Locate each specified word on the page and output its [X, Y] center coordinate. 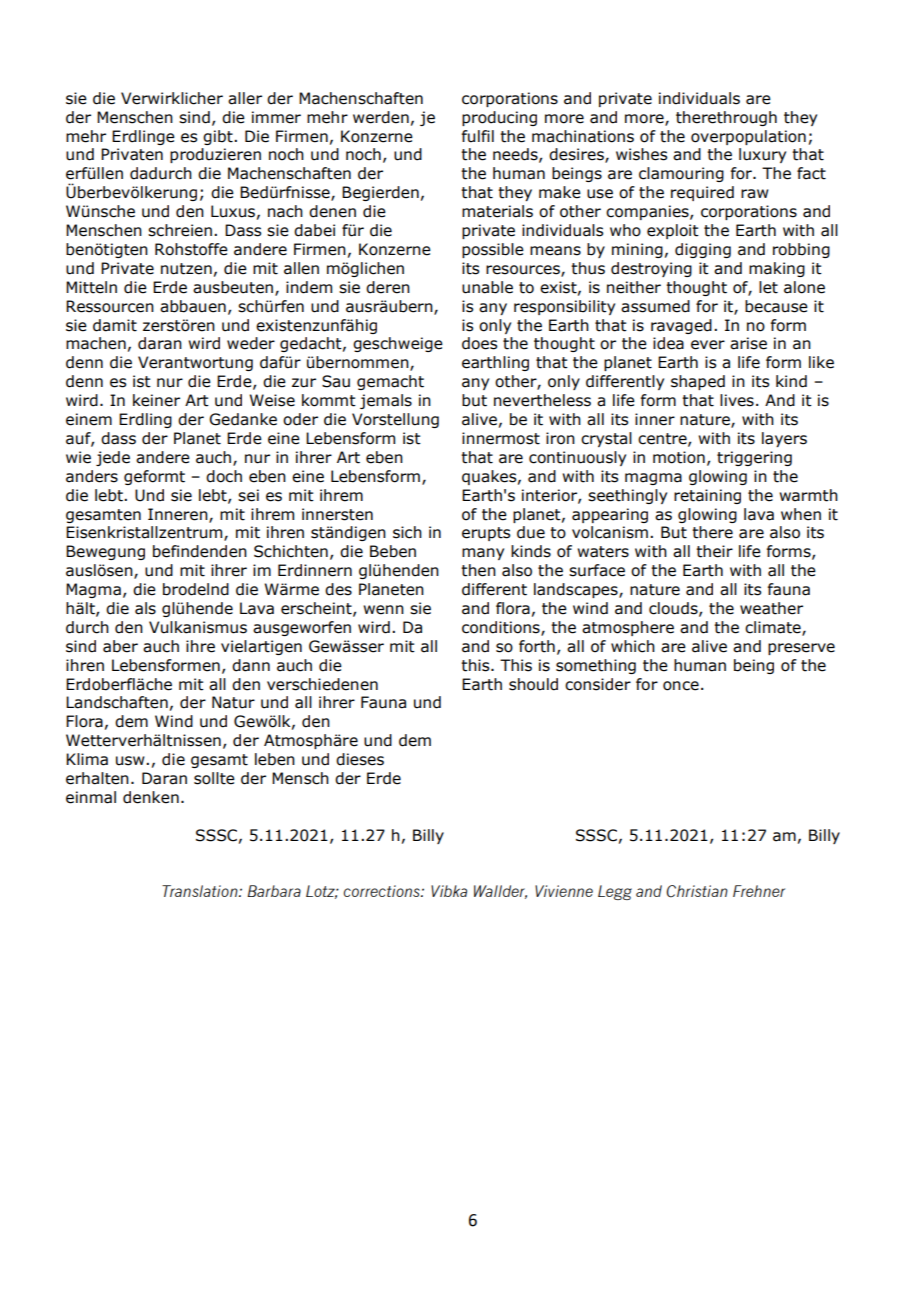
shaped [698, 382]
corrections [382, 891]
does [479, 343]
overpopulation [748, 137]
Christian [697, 891]
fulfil [478, 136]
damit [115, 325]
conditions [502, 628]
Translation [201, 891]
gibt [219, 137]
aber [120, 646]
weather [771, 608]
